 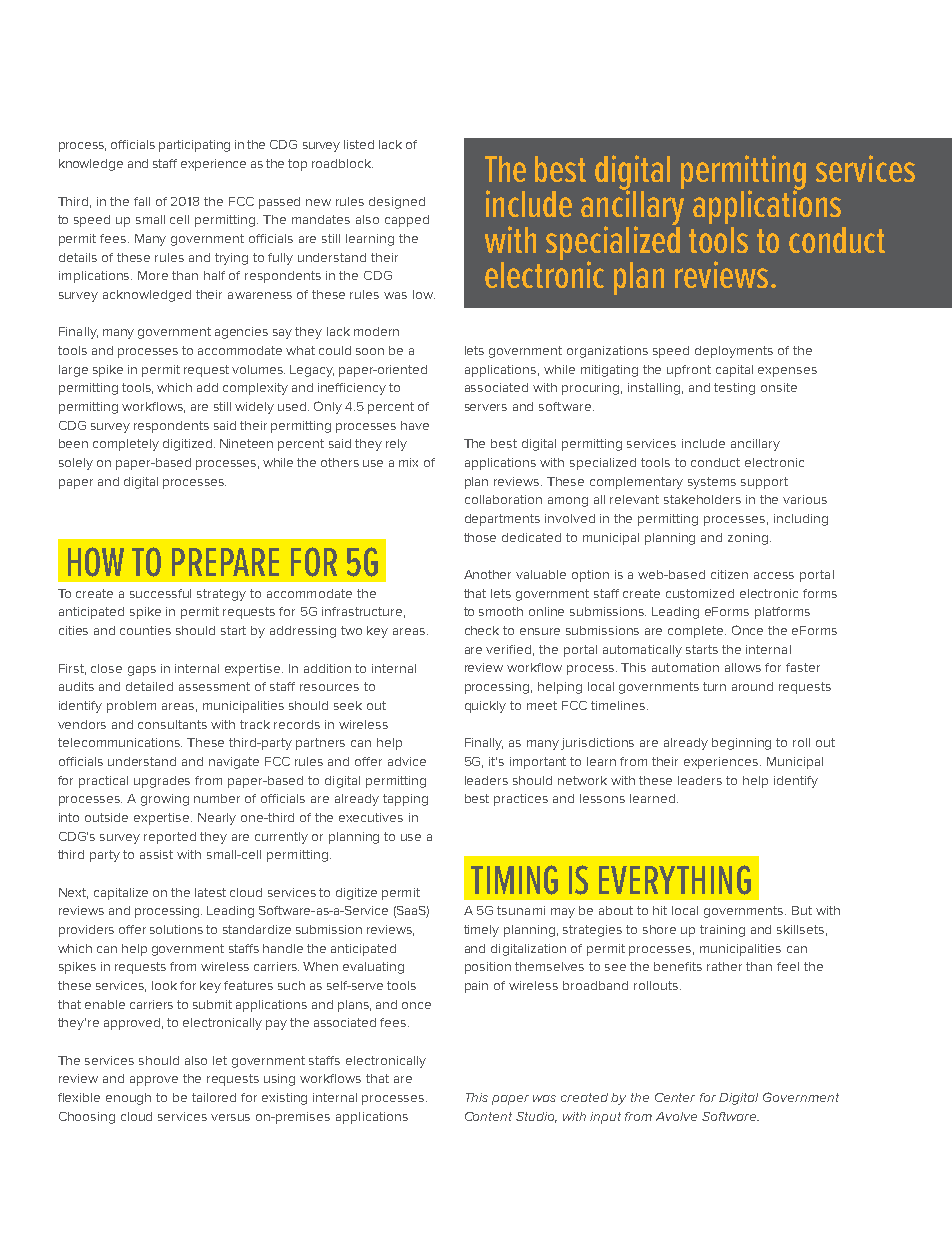 I want to click on testing, so click(x=734, y=389).
